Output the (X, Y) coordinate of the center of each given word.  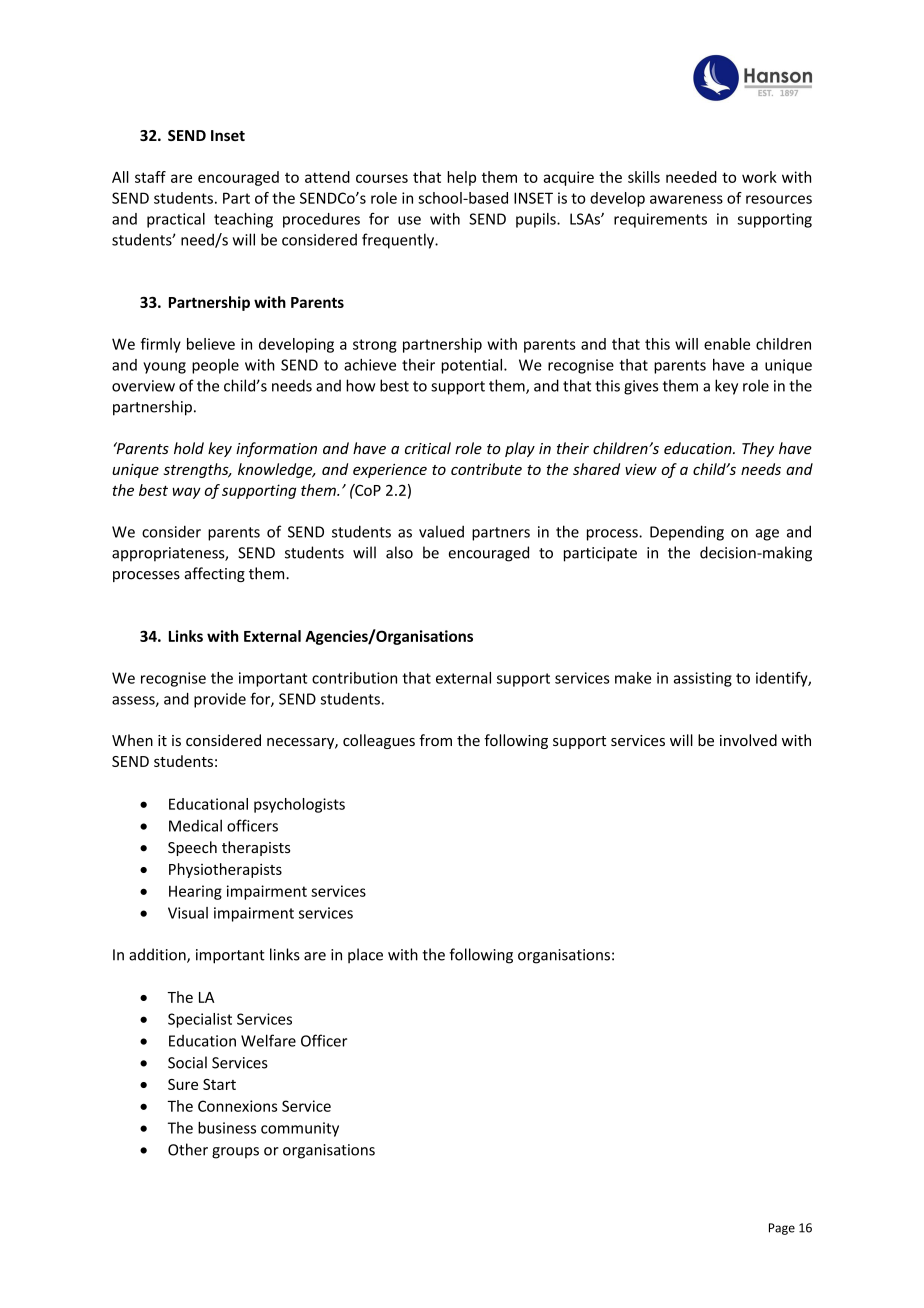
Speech (192, 848)
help (461, 178)
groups (235, 1153)
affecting (215, 574)
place (365, 956)
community (300, 1129)
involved (748, 740)
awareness (686, 199)
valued (441, 531)
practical (176, 220)
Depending (687, 533)
